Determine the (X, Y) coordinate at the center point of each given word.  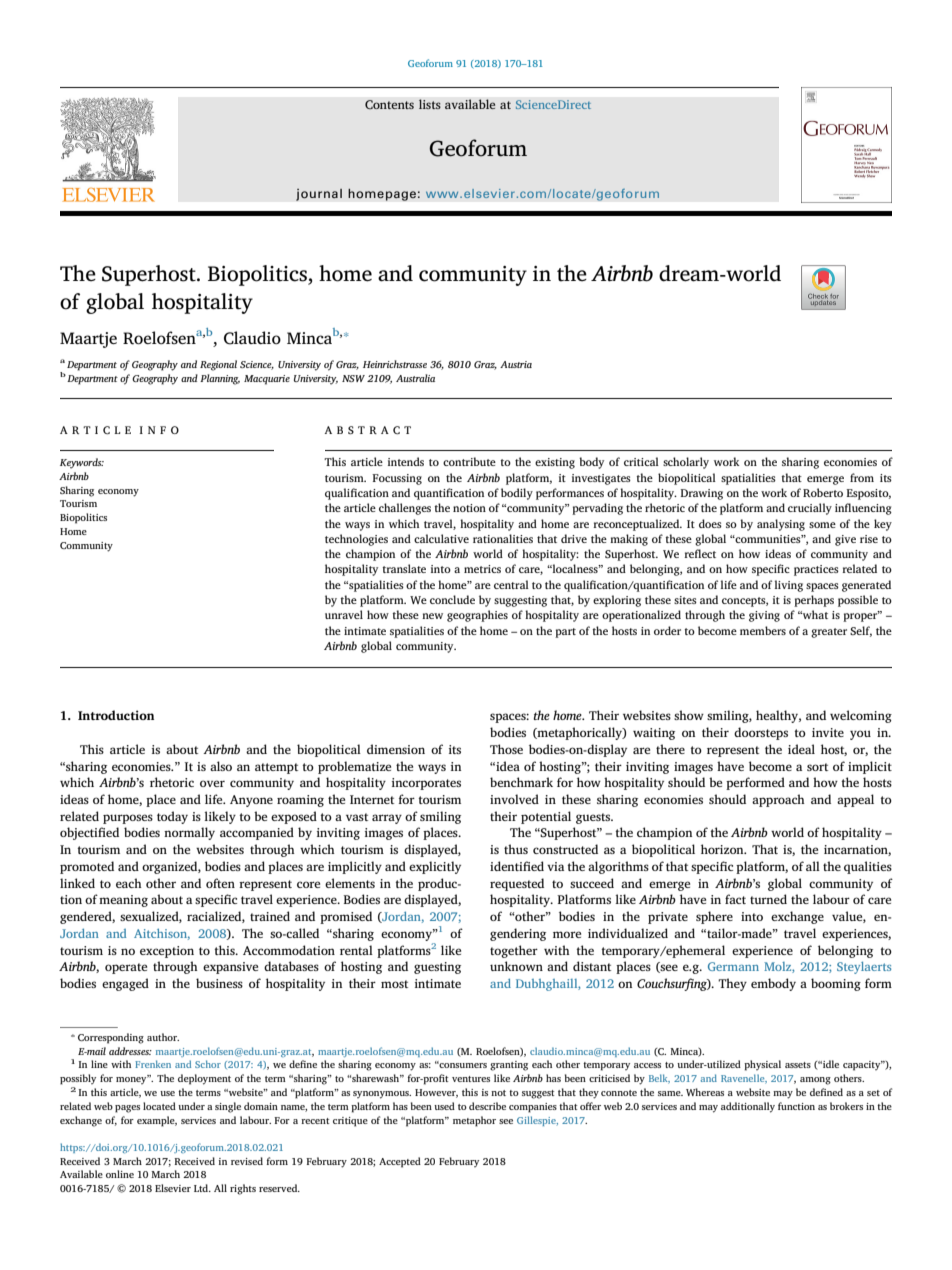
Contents (389, 105)
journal (319, 194)
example (157, 1121)
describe (487, 1106)
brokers (846, 1106)
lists (430, 104)
